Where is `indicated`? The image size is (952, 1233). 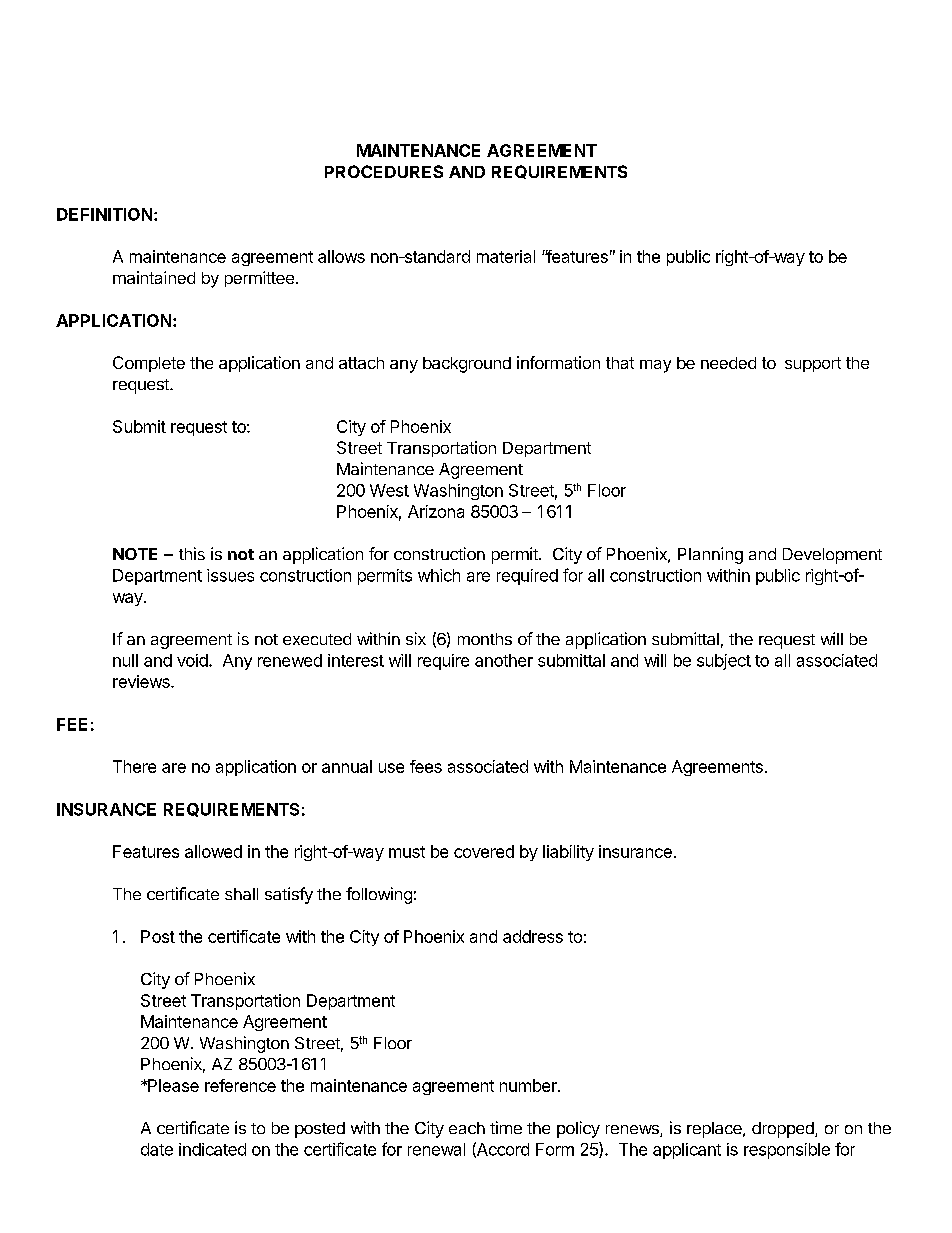 indicated is located at coordinates (212, 1149).
